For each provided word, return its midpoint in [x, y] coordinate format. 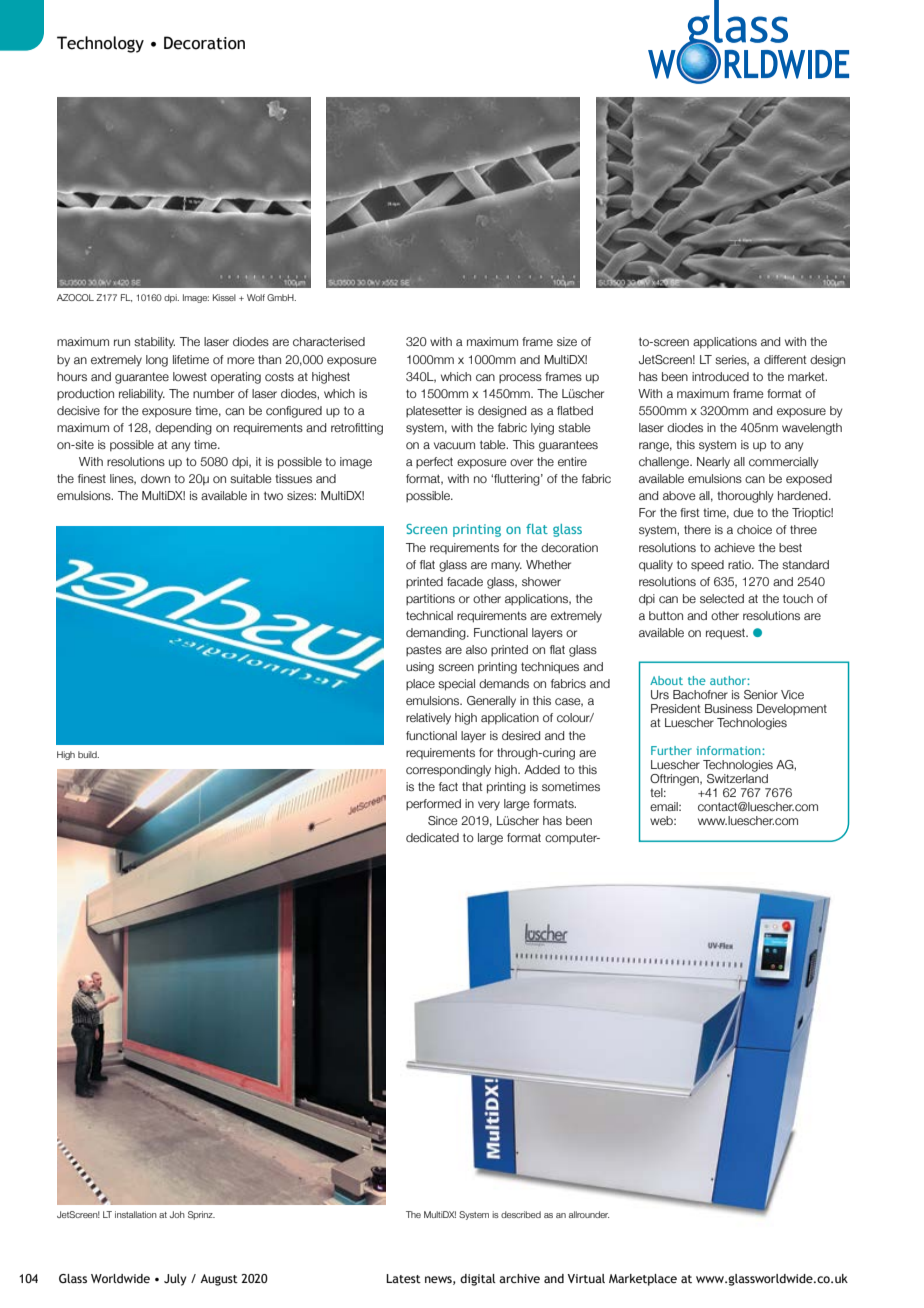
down [155, 478]
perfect [434, 462]
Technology [100, 44]
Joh [177, 1214]
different [785, 359]
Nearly [713, 463]
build [88, 754]
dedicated [432, 837]
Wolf [256, 297]
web [662, 820]
